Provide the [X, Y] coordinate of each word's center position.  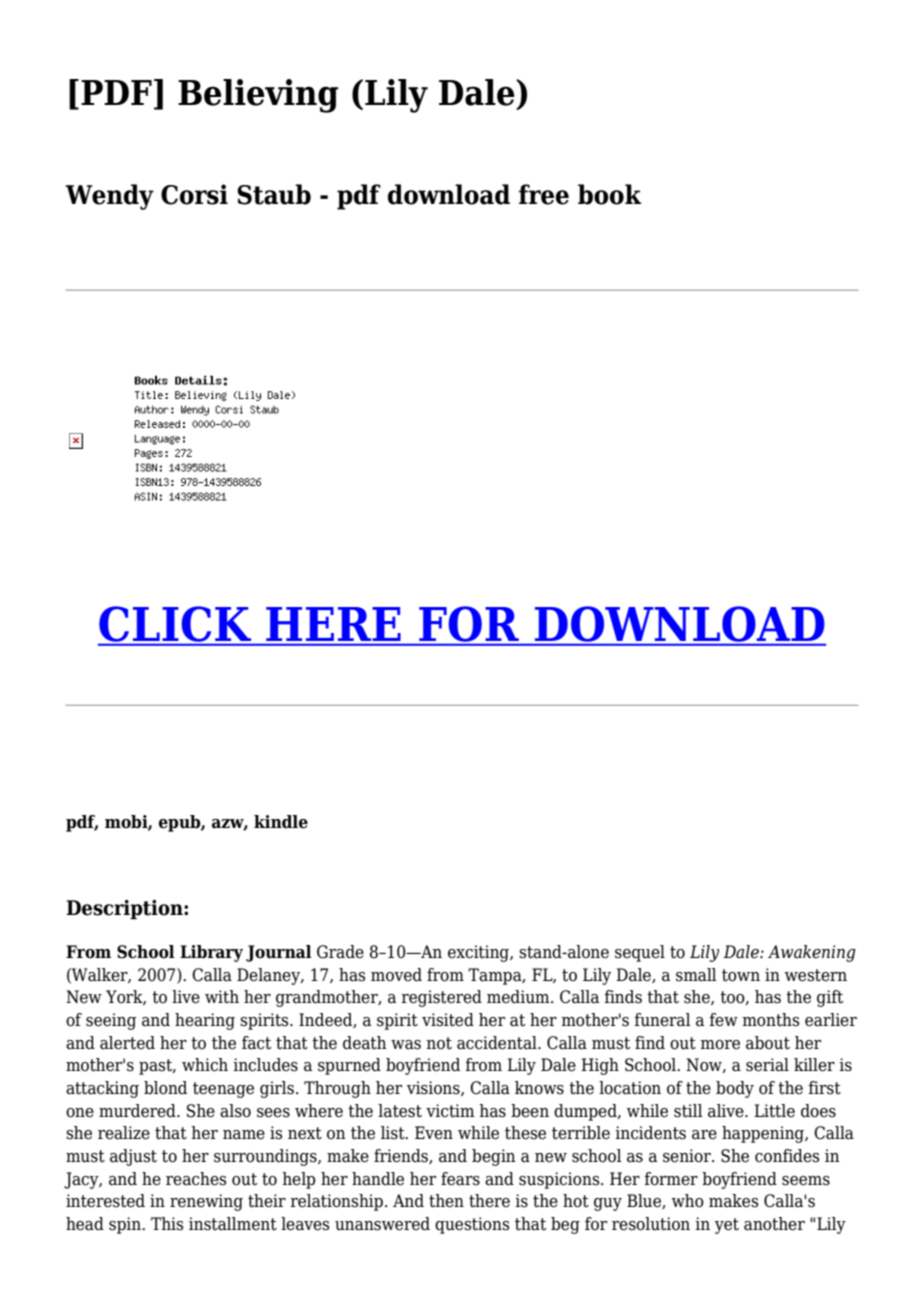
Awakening [812, 953]
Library [211, 953]
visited [448, 1020]
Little [774, 1111]
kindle [281, 822]
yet [727, 1226]
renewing [206, 1202]
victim [450, 1111]
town [741, 975]
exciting [479, 953]
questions [472, 1225]
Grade [340, 952]
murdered [138, 1111]
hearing [205, 1021]
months [771, 1020]
